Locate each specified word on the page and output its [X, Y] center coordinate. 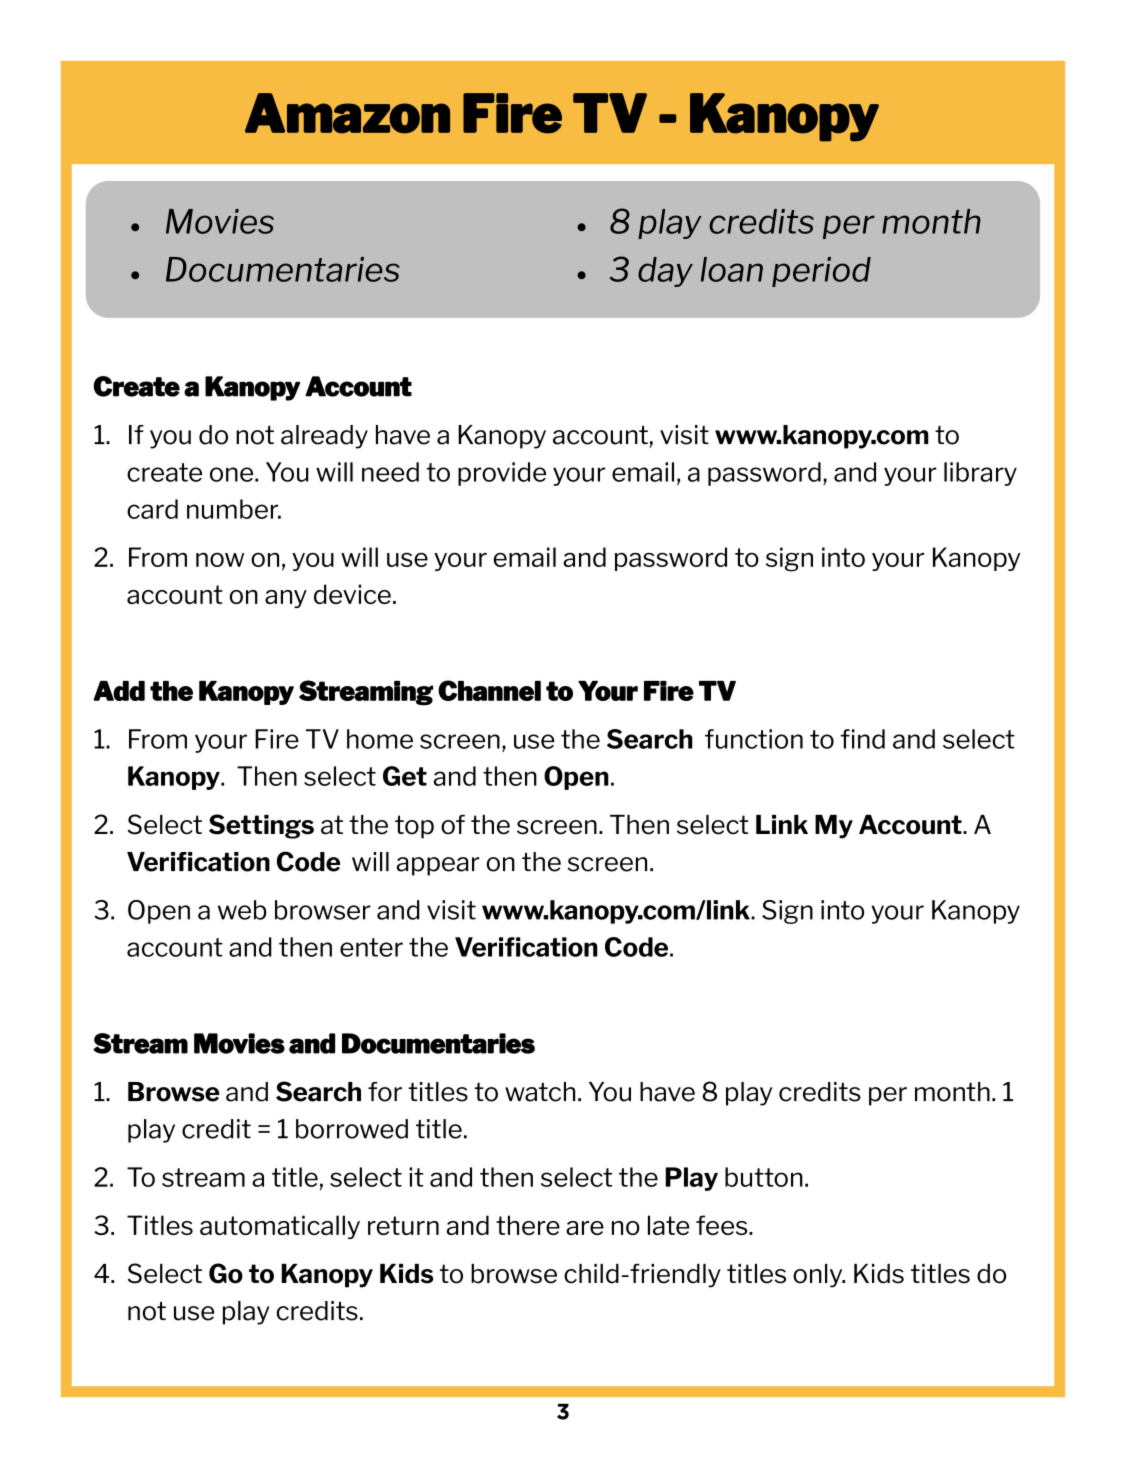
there [528, 1225]
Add [119, 691]
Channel [489, 690]
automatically [280, 1227]
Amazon [347, 113]
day [665, 272]
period [821, 272]
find [863, 739]
